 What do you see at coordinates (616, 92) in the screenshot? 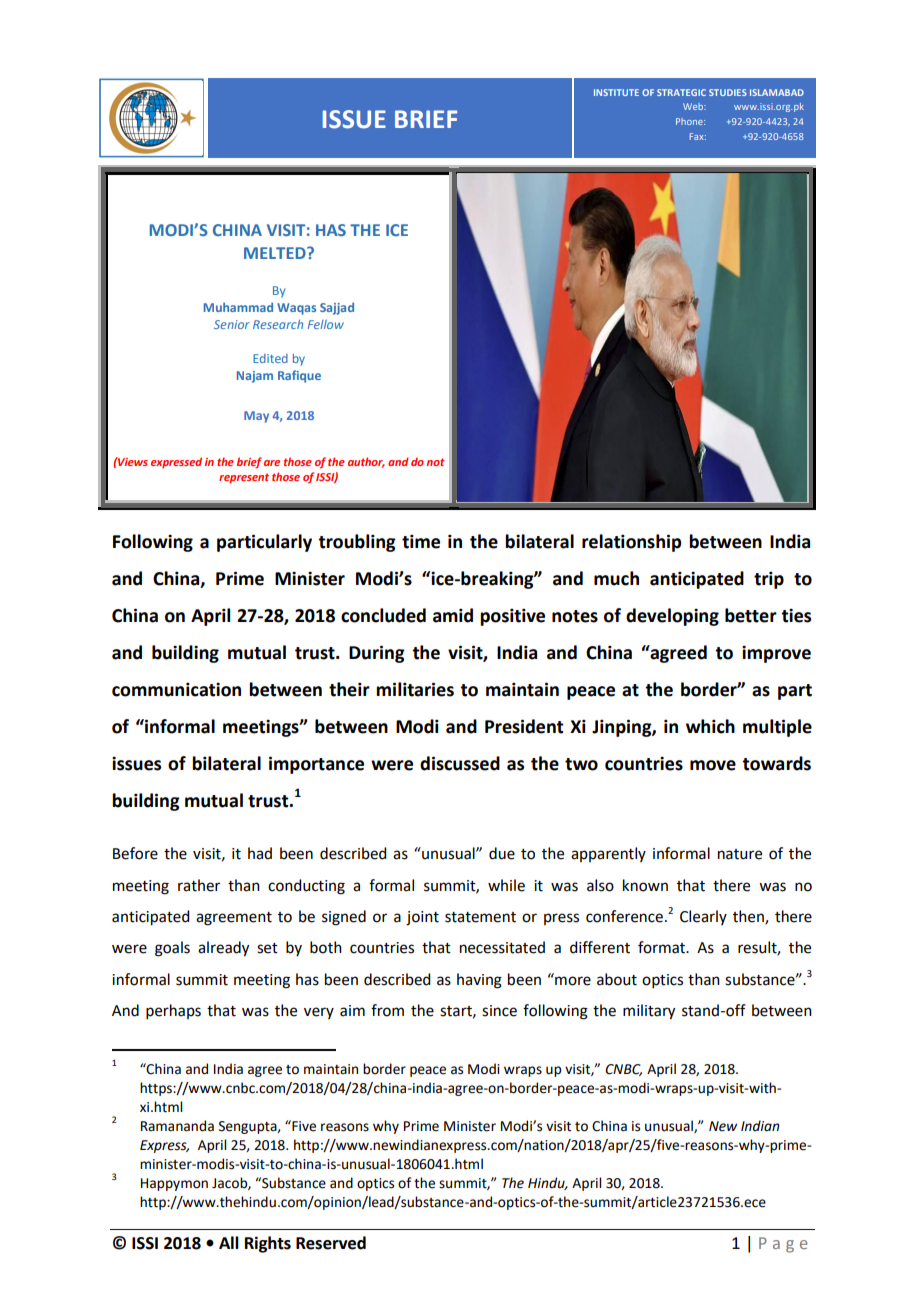
I see `INSTITUTE` at bounding box center [616, 92].
